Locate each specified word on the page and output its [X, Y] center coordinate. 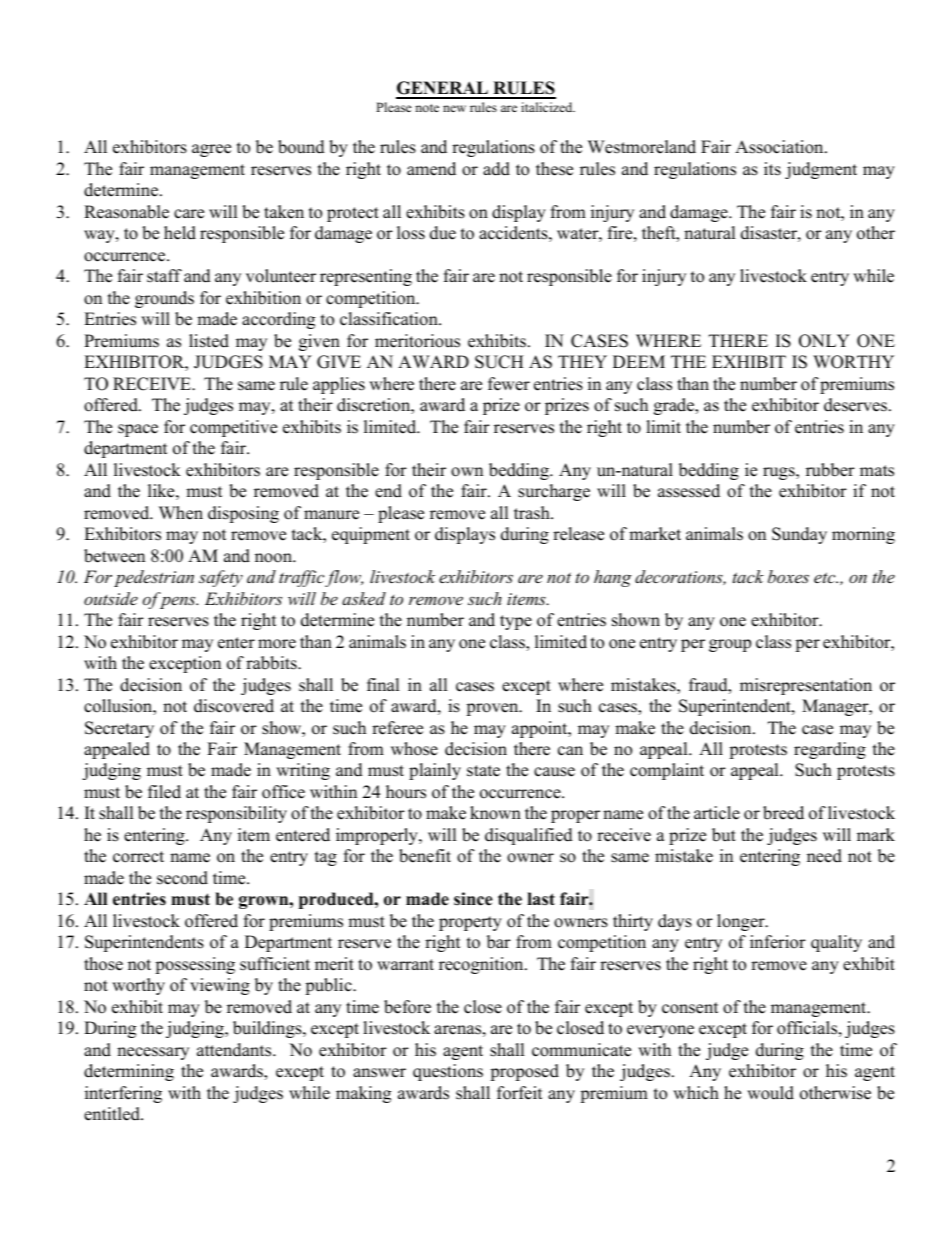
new [454, 108]
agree [211, 150]
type [516, 622]
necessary [153, 1053]
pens [179, 602]
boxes [788, 576]
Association [780, 147]
